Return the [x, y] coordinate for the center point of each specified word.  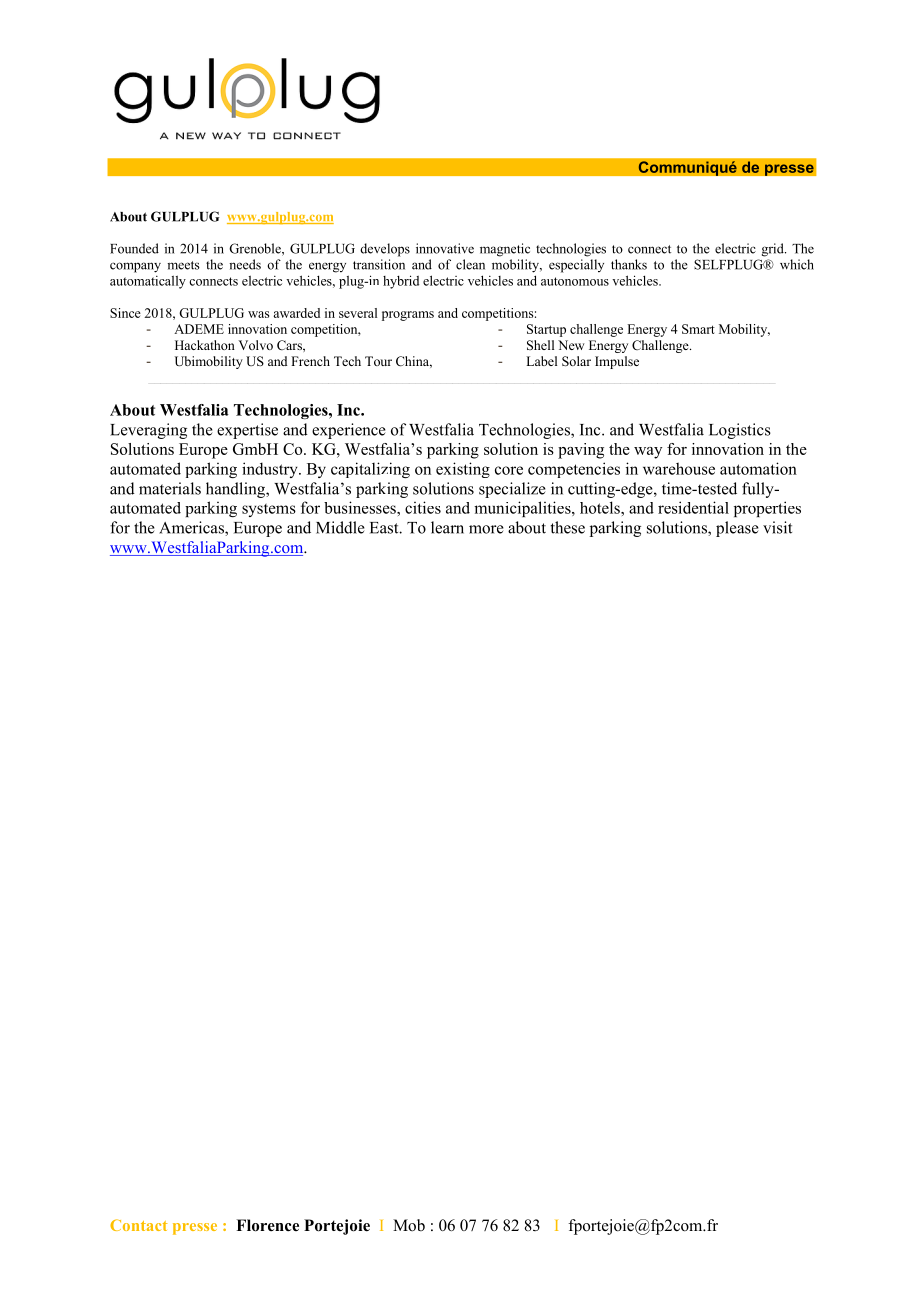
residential [693, 507]
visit [777, 527]
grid [774, 250]
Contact [138, 1225]
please [737, 529]
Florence [267, 1225]
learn [447, 527]
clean [470, 264]
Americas [192, 528]
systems [269, 510]
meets [183, 265]
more [486, 529]
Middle [340, 527]
